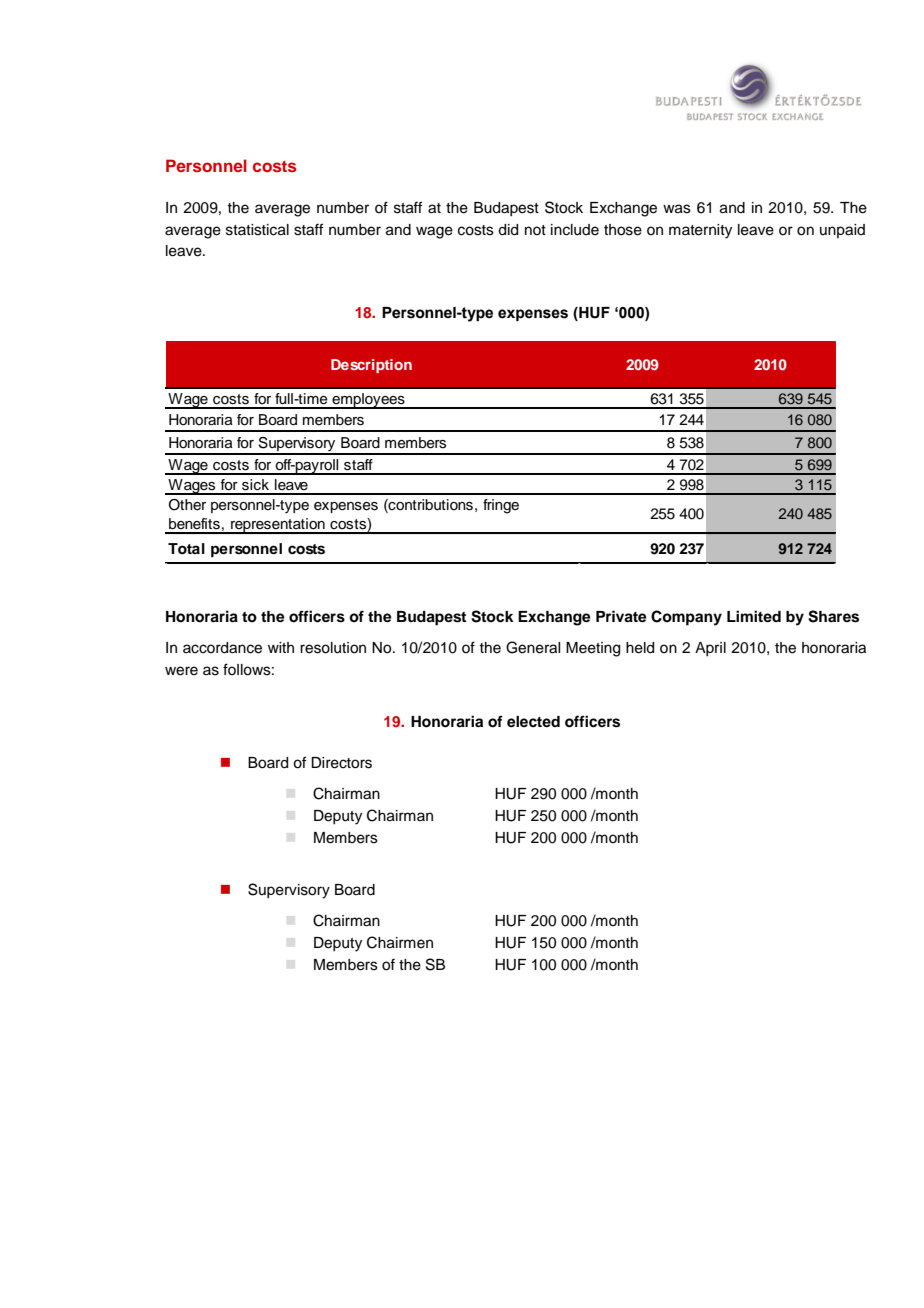 The image size is (924, 1308). What do you see at coordinates (754, 616) in the screenshot?
I see `Limited` at bounding box center [754, 616].
